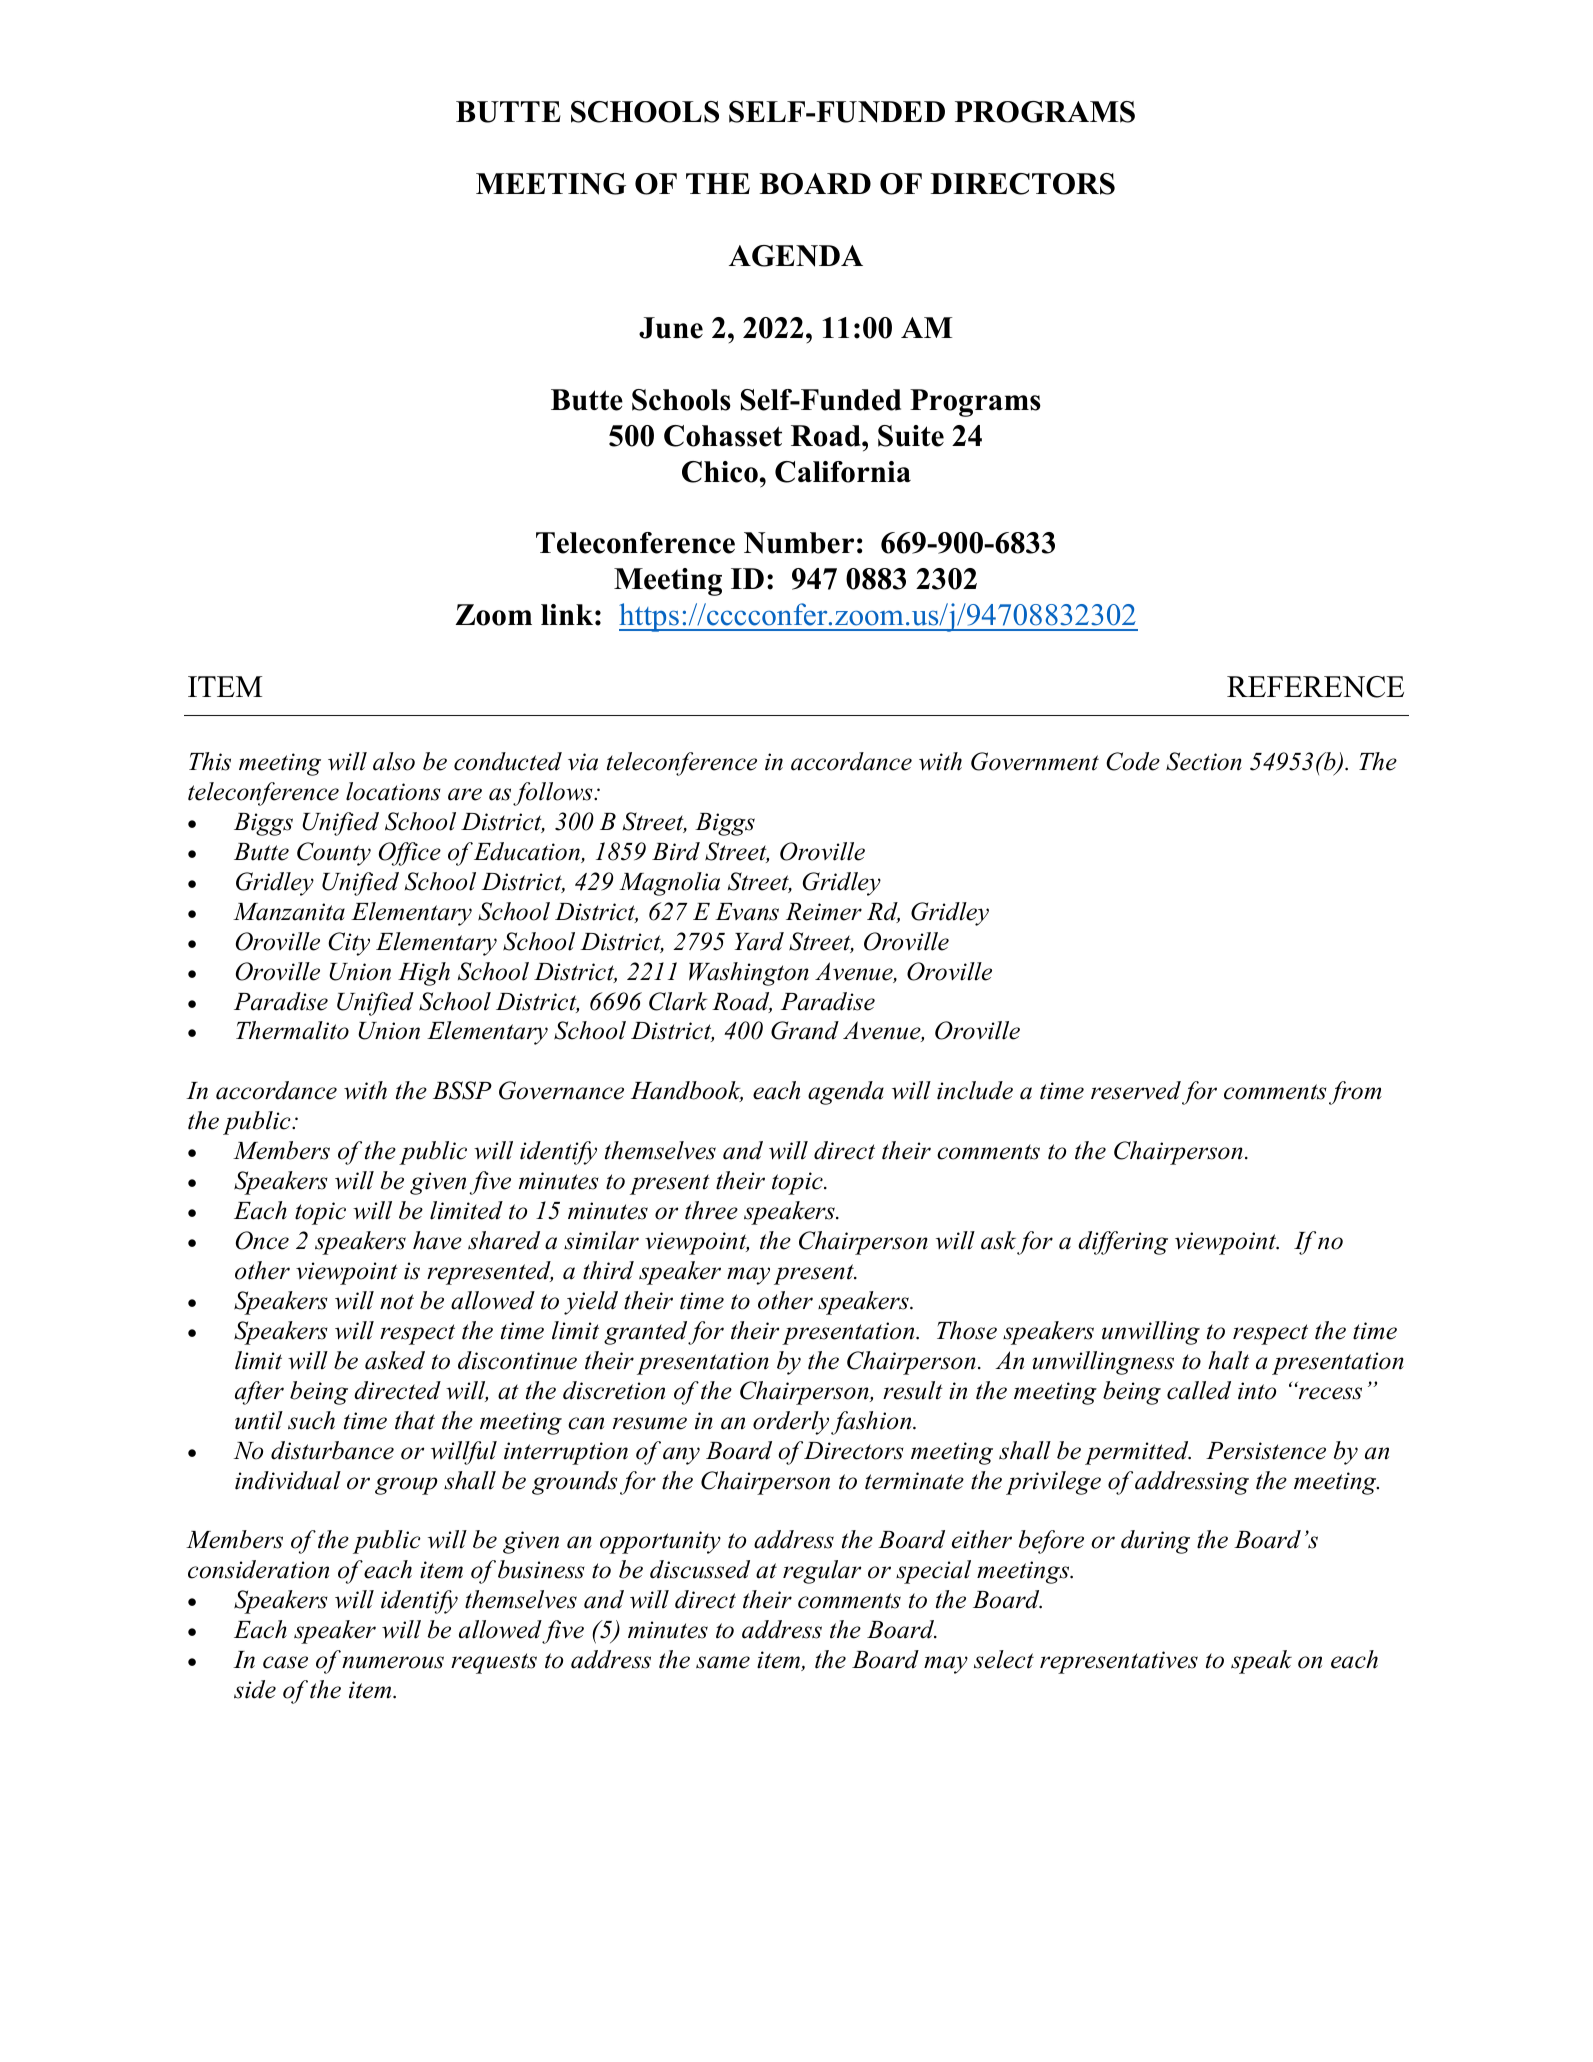  Describe the element at coordinates (911, 436) in the screenshot. I see `Suite` at that location.
